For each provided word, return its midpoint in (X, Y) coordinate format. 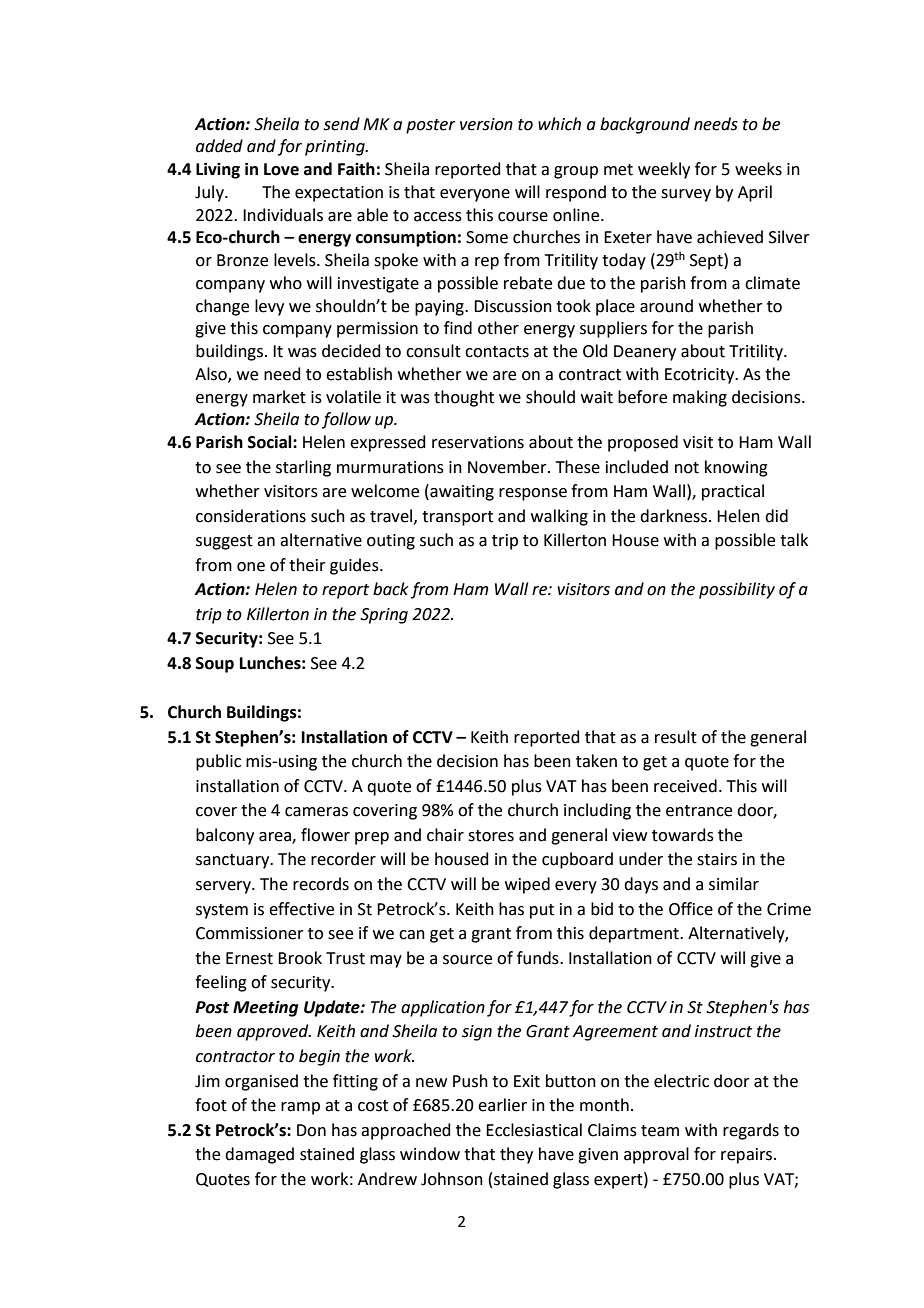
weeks (758, 169)
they (516, 1155)
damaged (259, 1155)
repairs (748, 1156)
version (486, 124)
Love (281, 169)
